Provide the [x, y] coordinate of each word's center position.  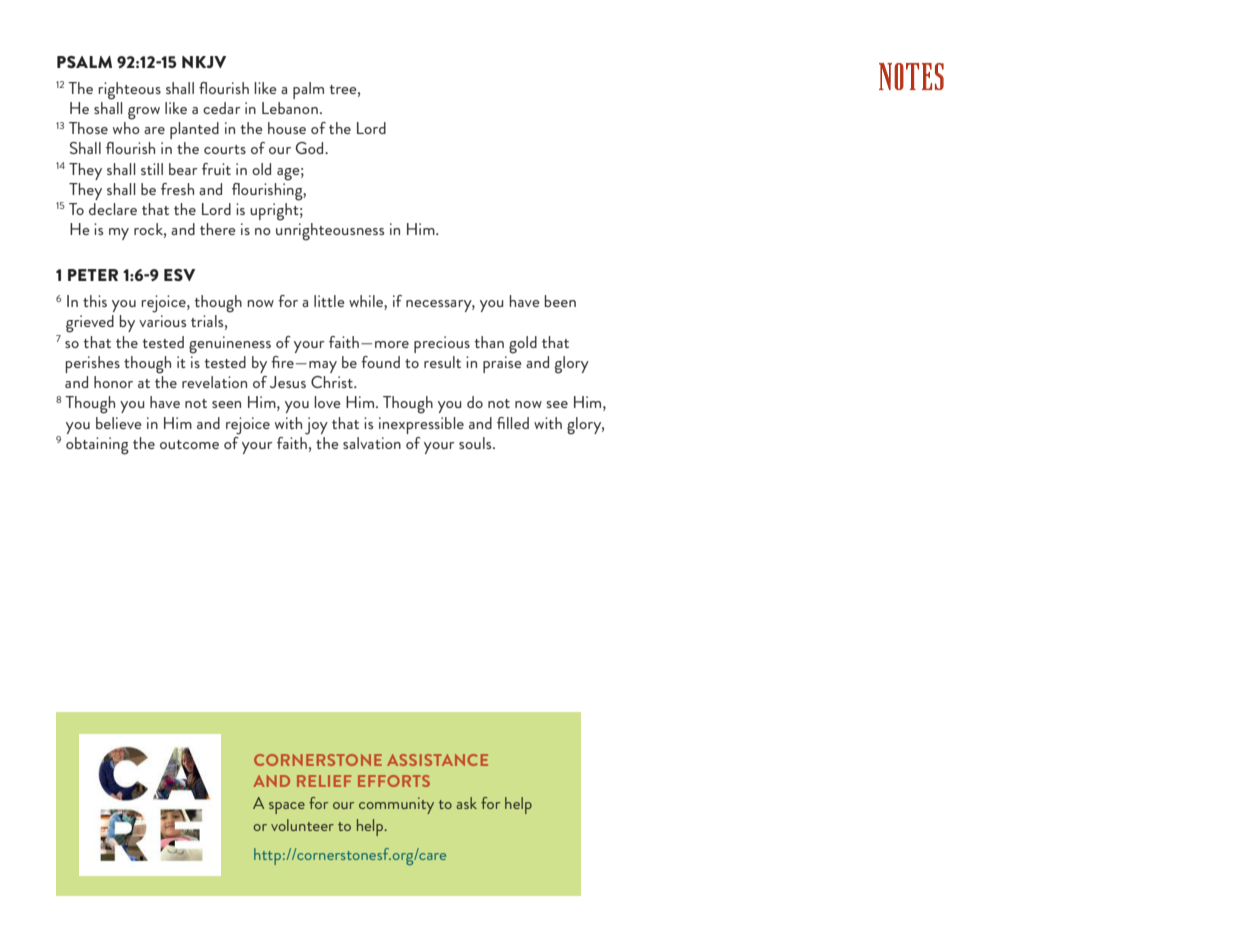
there [217, 229]
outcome [189, 444]
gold [523, 345]
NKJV [204, 62]
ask [467, 803]
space [287, 808]
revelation [214, 382]
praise [502, 364]
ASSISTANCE [437, 760]
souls [476, 443]
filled [513, 423]
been [560, 301]
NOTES [911, 76]
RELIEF [324, 781]
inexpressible [421, 425]
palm [308, 90]
